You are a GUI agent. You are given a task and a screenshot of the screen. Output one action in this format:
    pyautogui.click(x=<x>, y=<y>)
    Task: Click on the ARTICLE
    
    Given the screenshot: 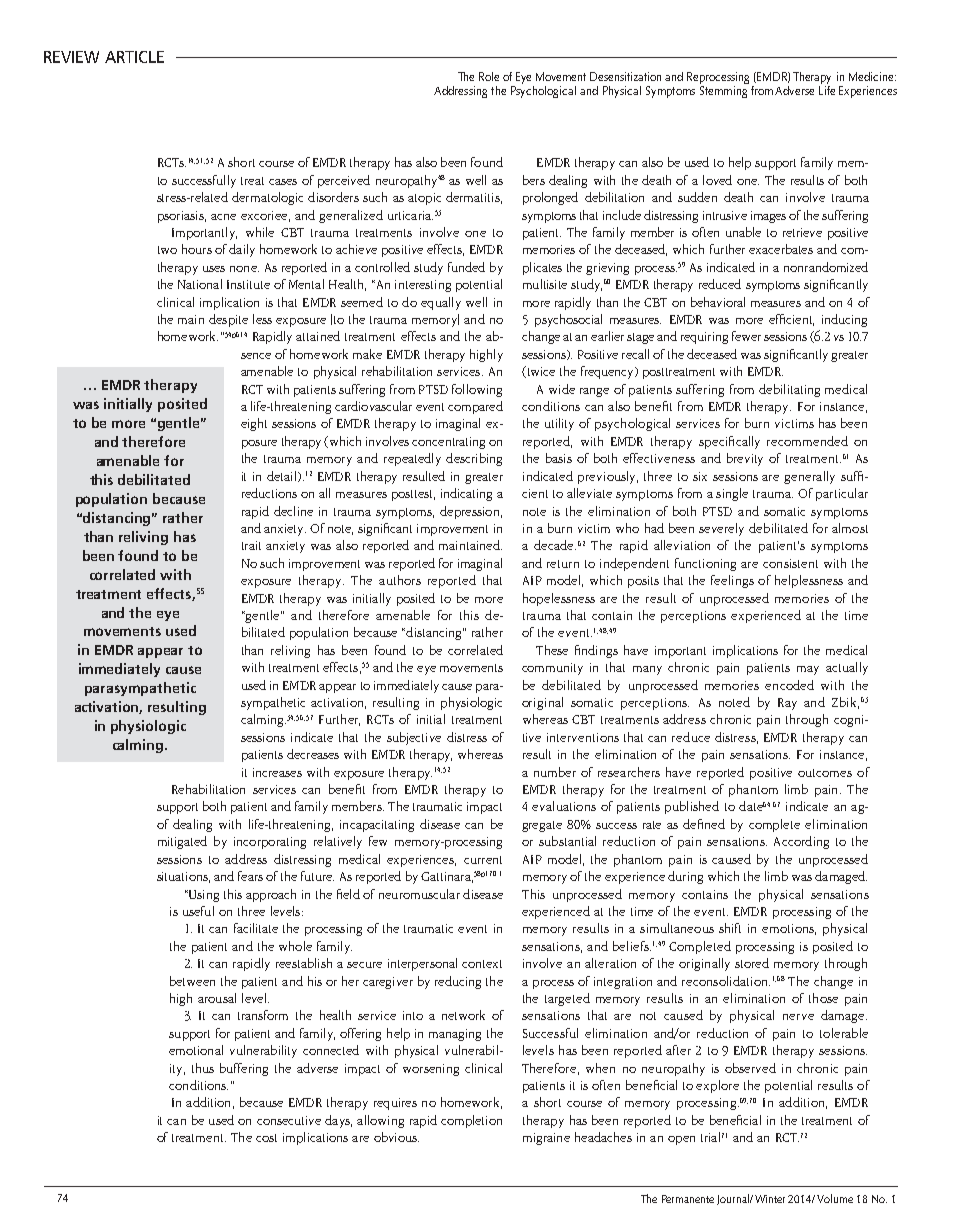 What is the action you would take?
    pyautogui.click(x=134, y=57)
